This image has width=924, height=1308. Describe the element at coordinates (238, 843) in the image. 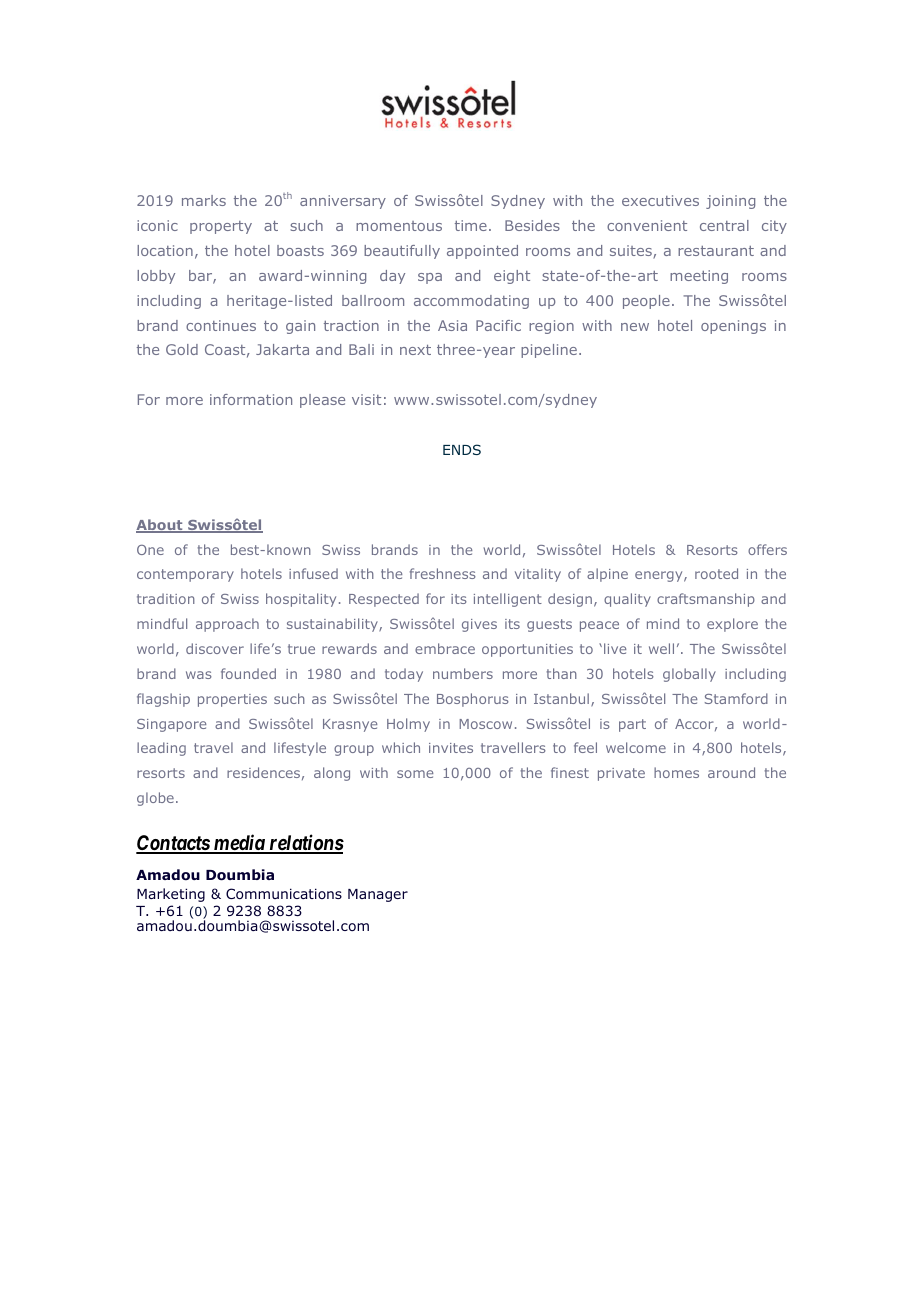

I see `media` at that location.
